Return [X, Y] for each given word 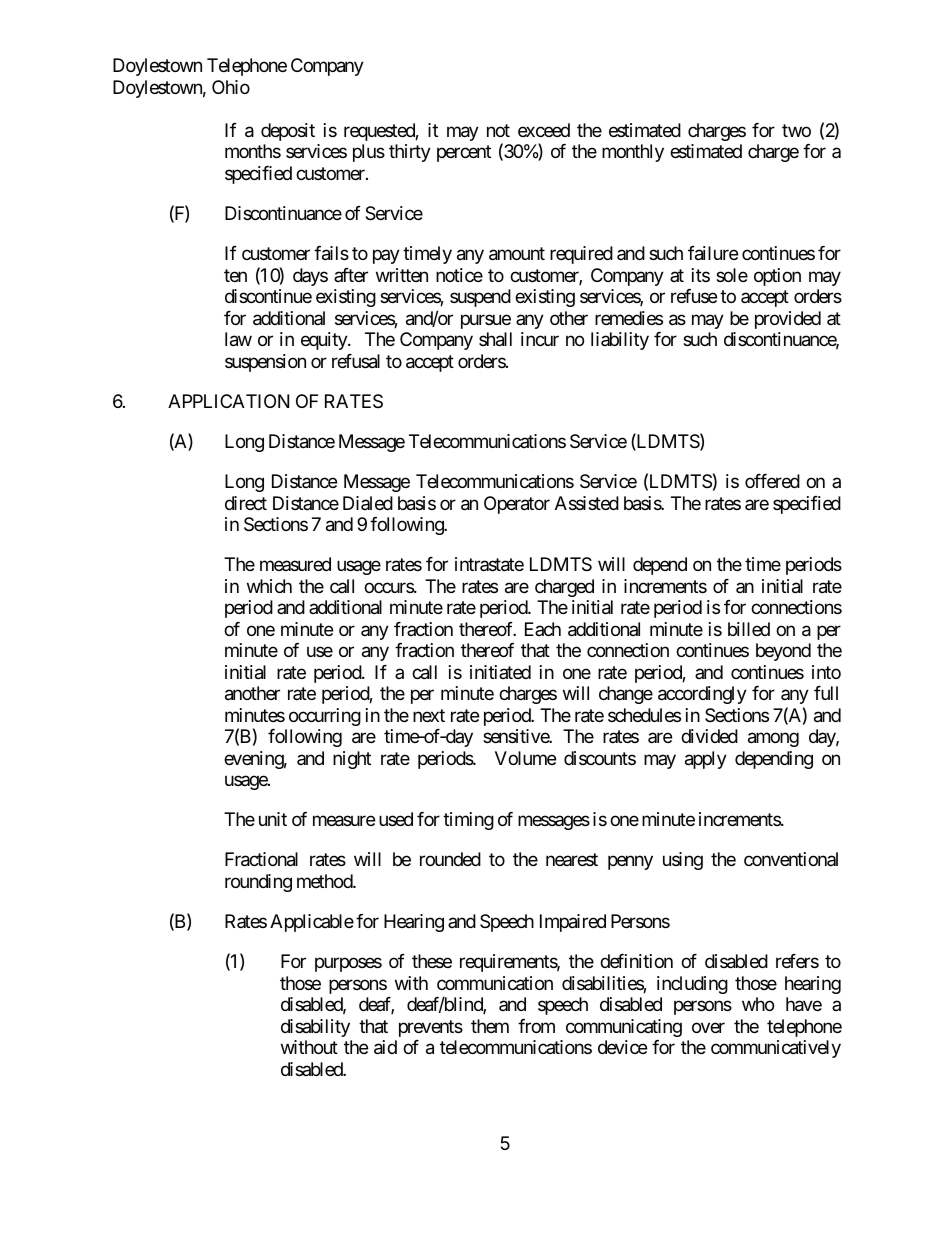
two [796, 130]
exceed [544, 130]
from [536, 1026]
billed [749, 629]
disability [315, 1028]
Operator [517, 505]
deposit [288, 132]
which [269, 586]
